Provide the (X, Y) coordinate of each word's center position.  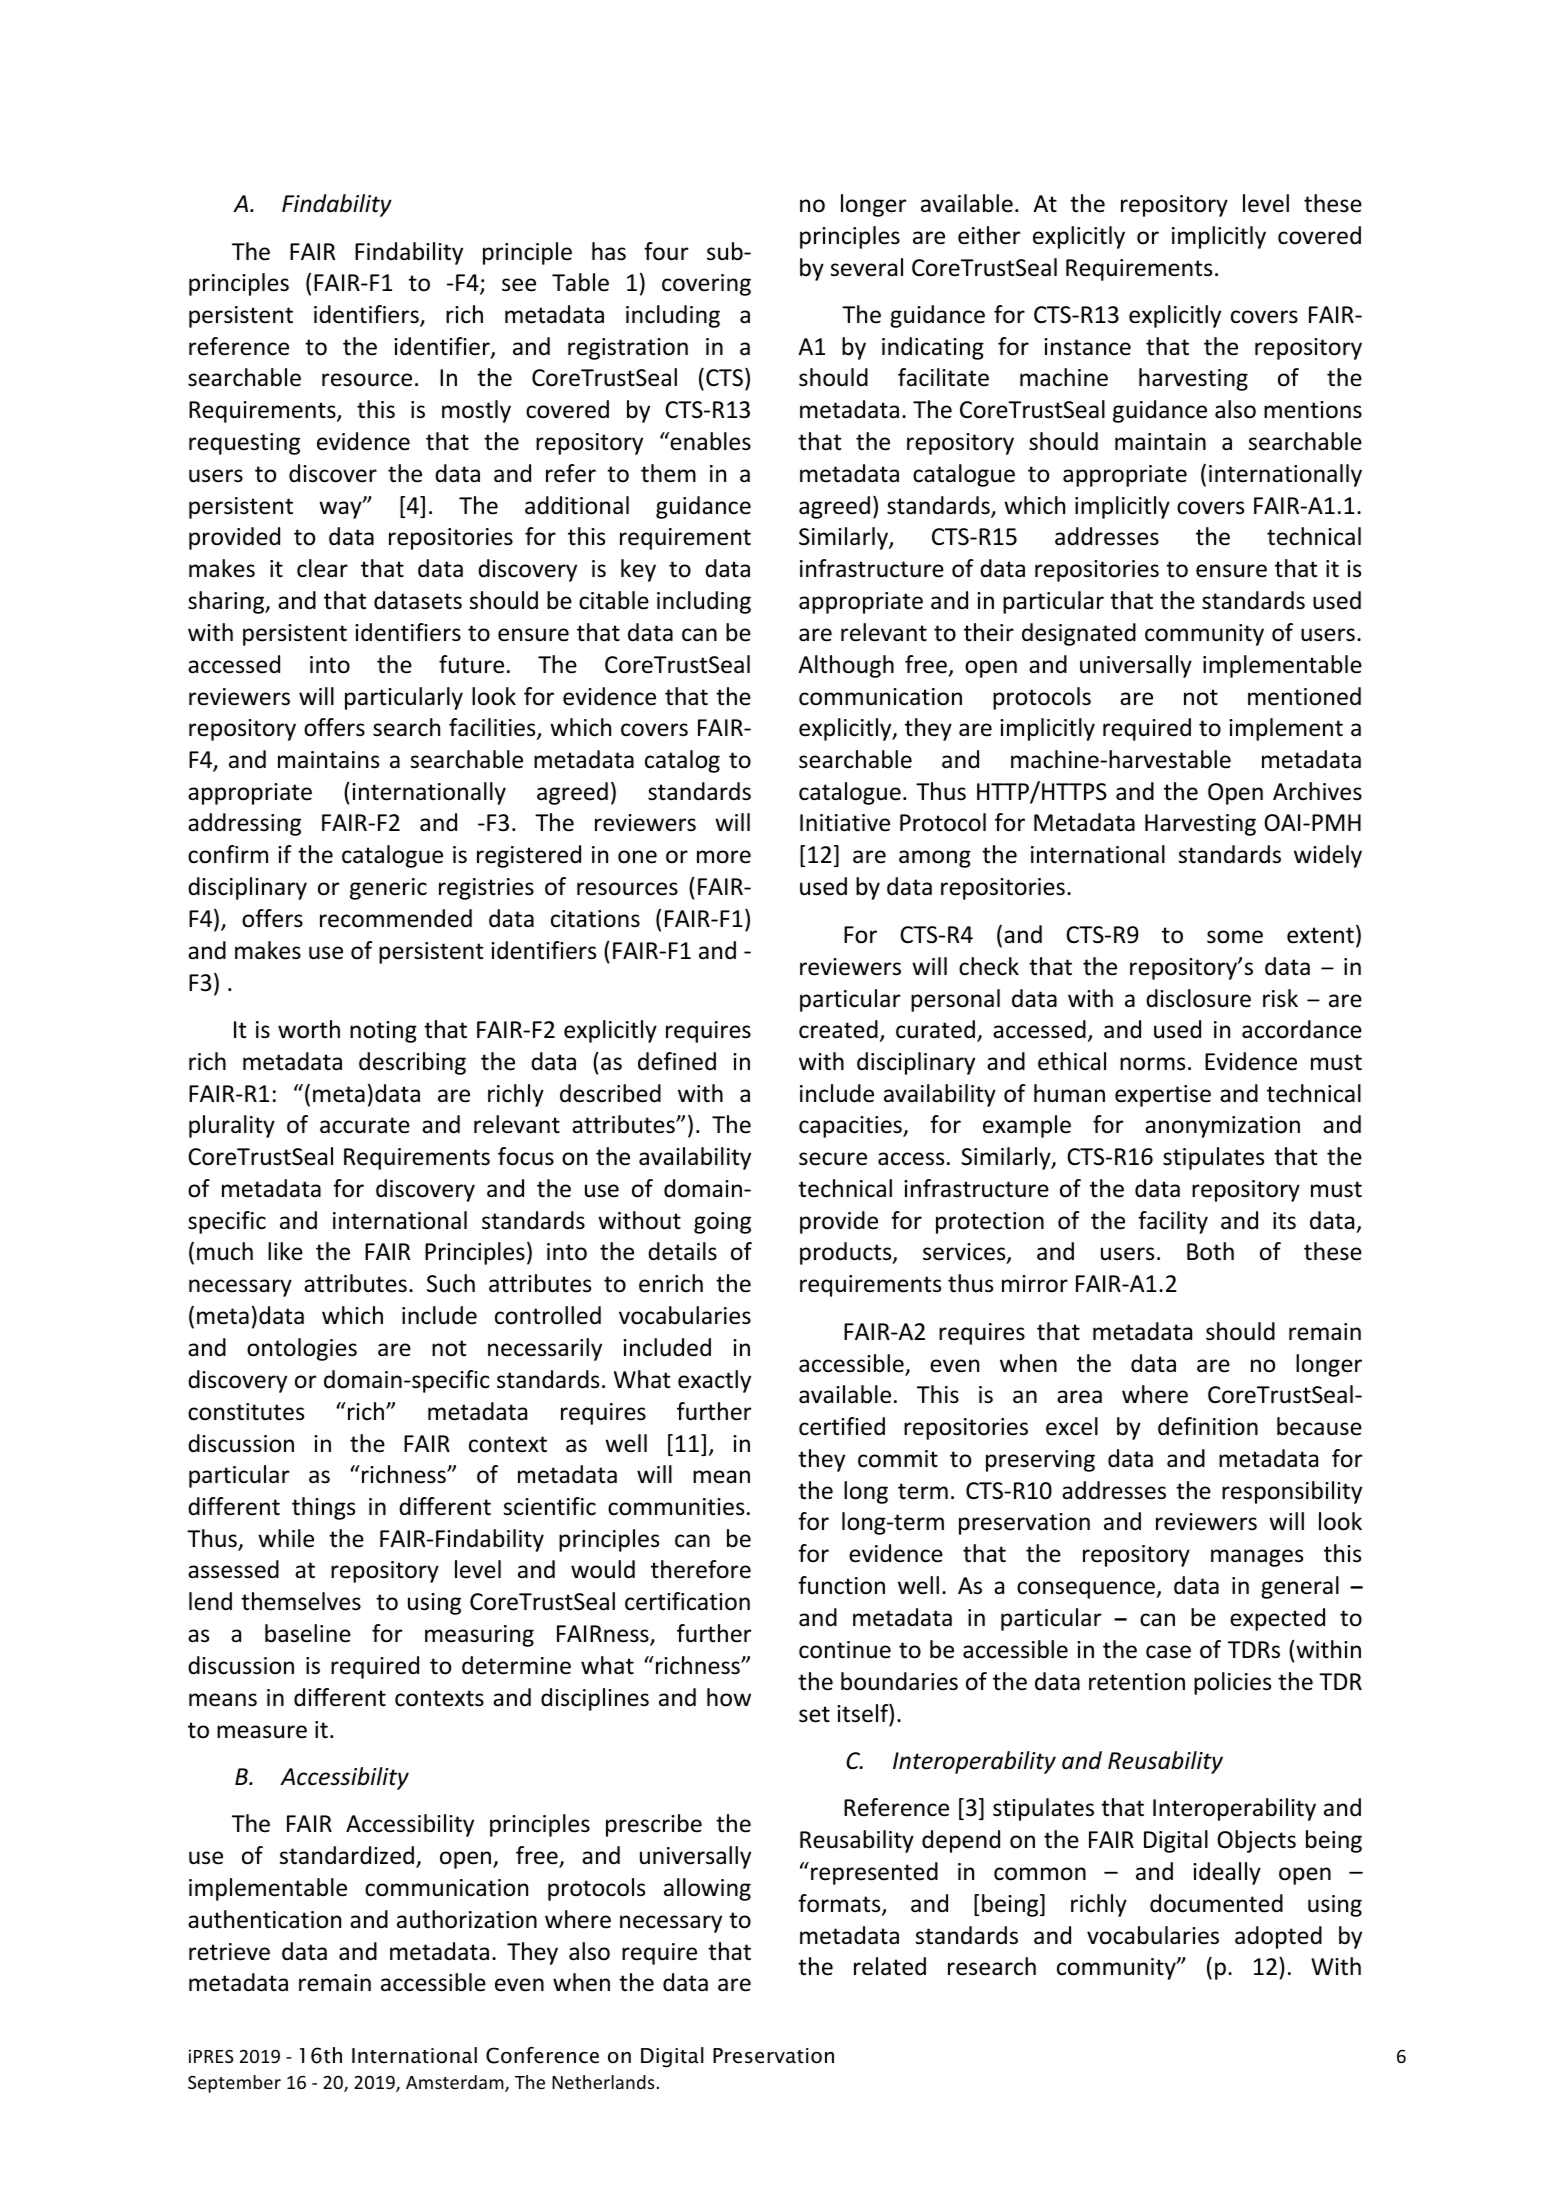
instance (1087, 347)
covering (706, 285)
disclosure (1198, 998)
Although (846, 666)
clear (322, 568)
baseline (308, 1633)
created (838, 1029)
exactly (714, 1381)
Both (1210, 1251)
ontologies (302, 1349)
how (729, 1697)
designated (1079, 634)
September (234, 2084)
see (519, 285)
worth (309, 1029)
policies (1232, 1683)
